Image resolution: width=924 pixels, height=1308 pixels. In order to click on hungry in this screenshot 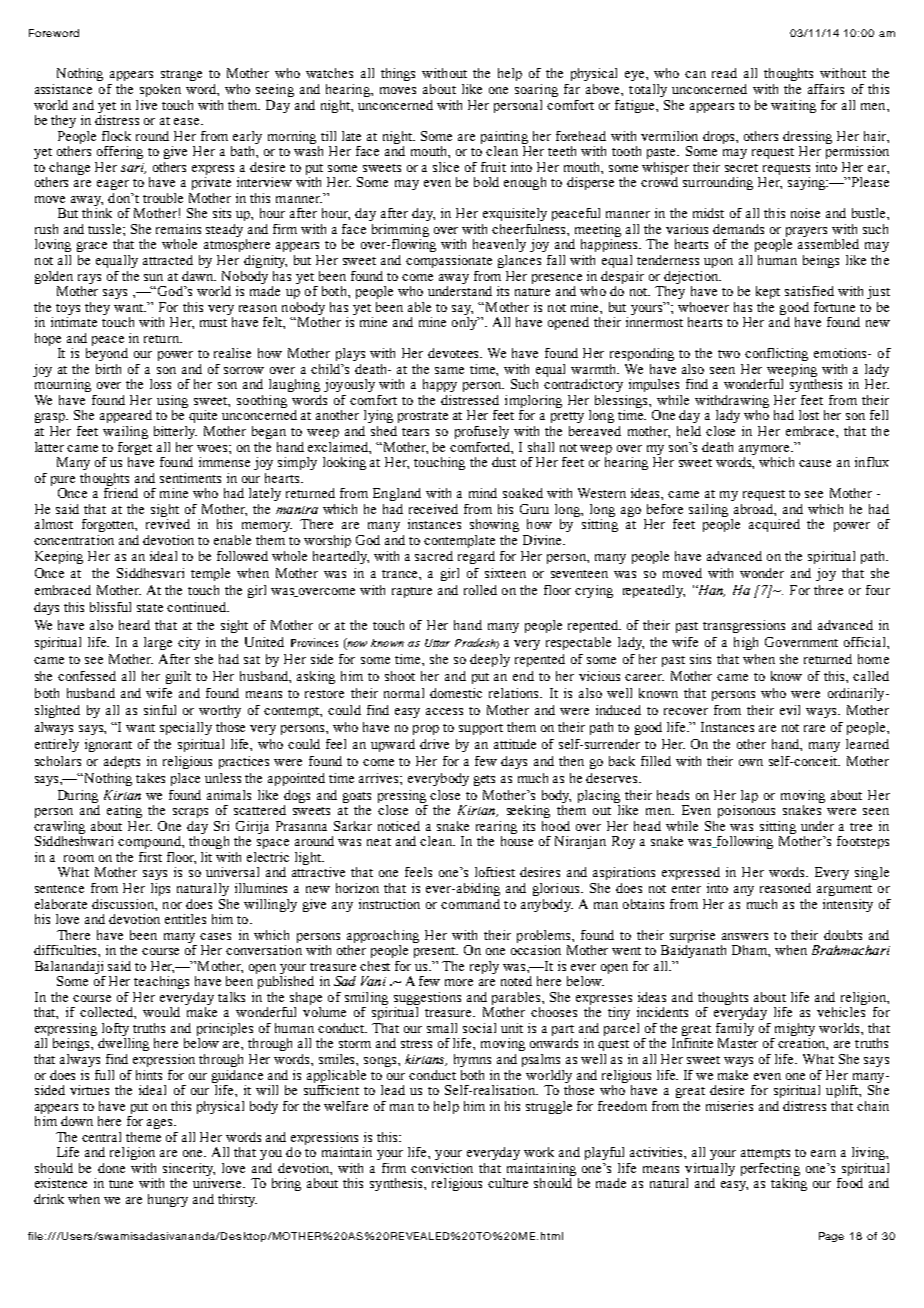, I will do `click(168, 1200)`.
